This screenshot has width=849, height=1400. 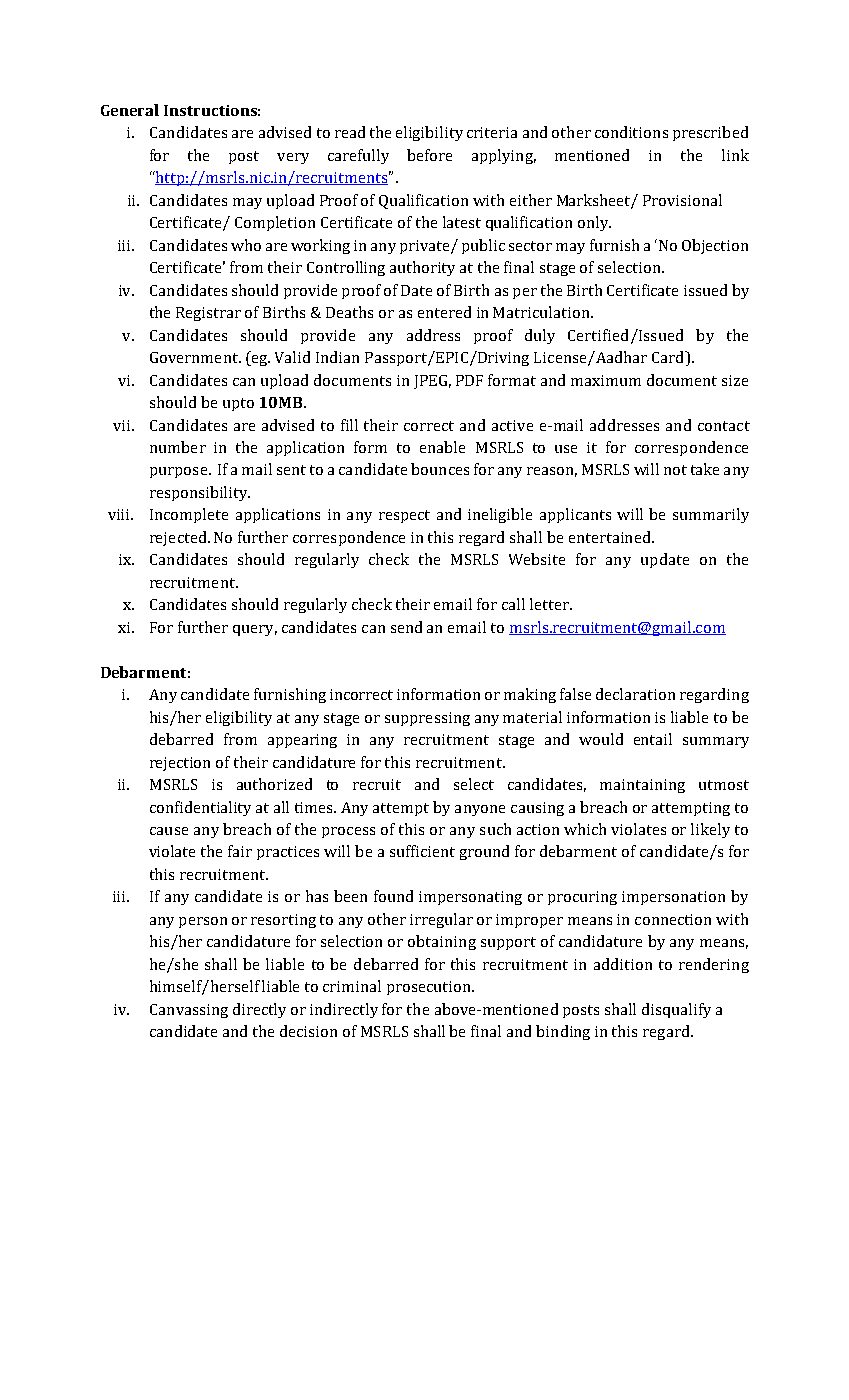 I want to click on disqualify, so click(x=676, y=1010).
